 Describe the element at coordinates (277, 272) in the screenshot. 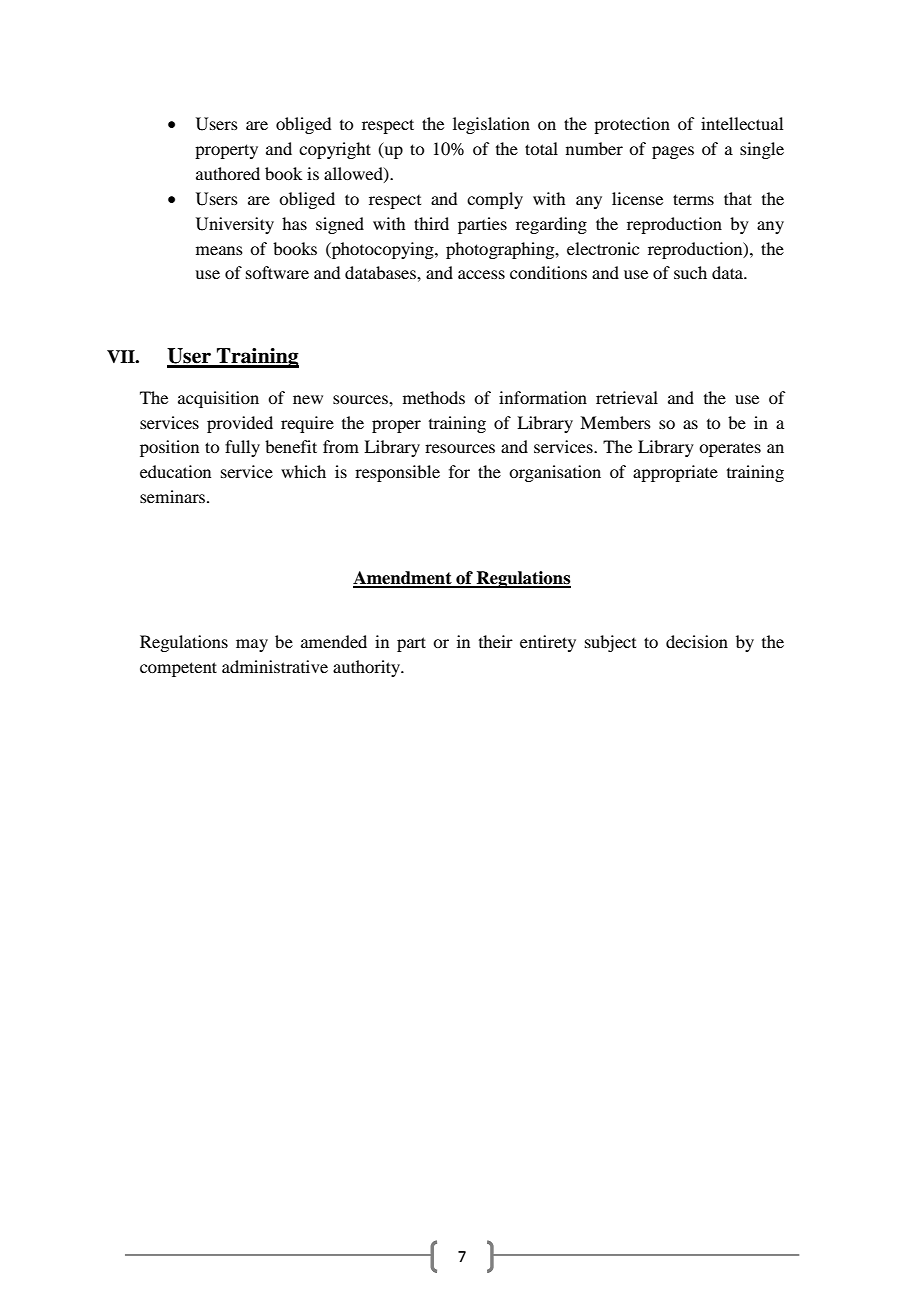

I see `software` at that location.
